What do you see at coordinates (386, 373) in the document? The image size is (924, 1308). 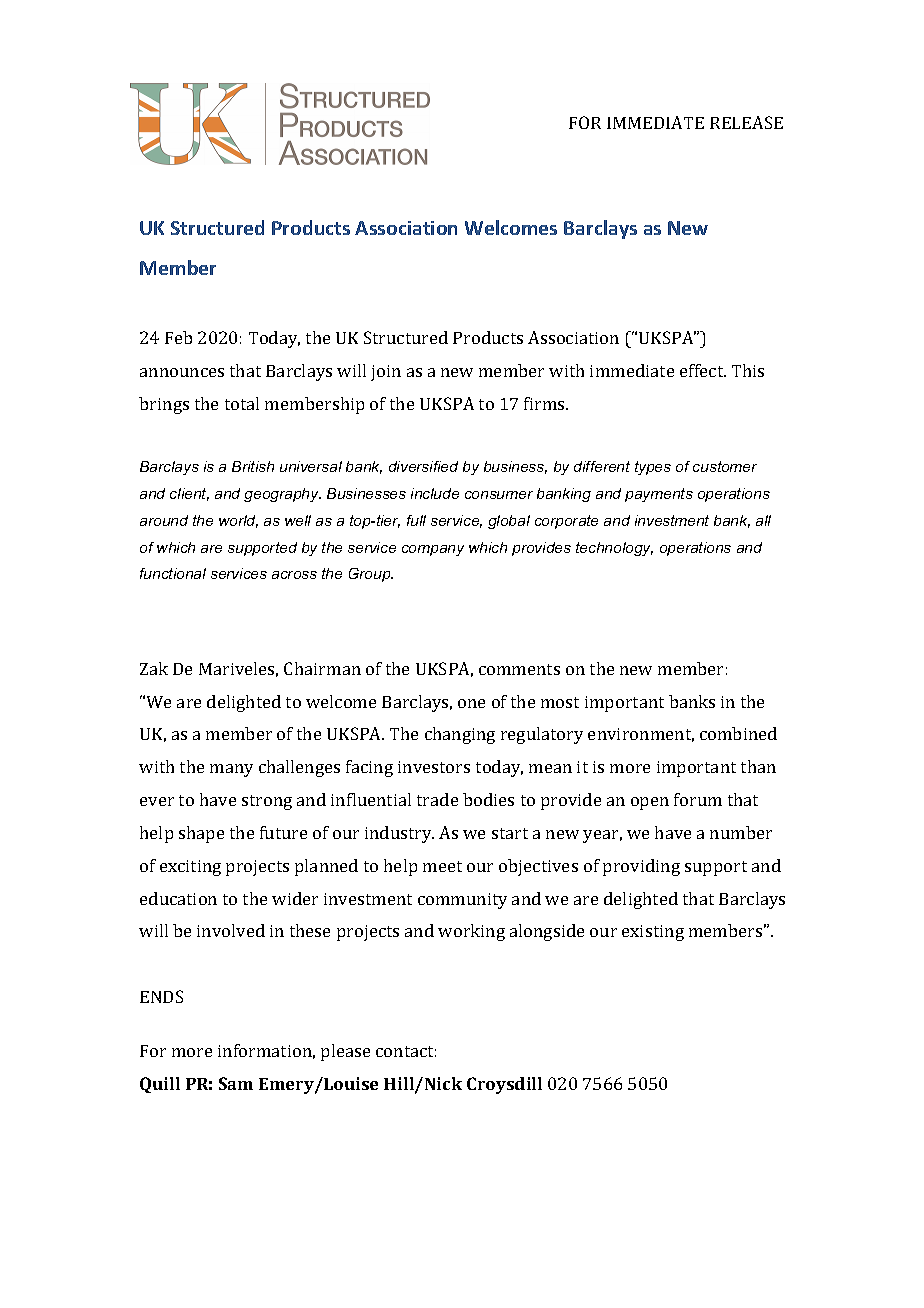 I see `join` at bounding box center [386, 373].
